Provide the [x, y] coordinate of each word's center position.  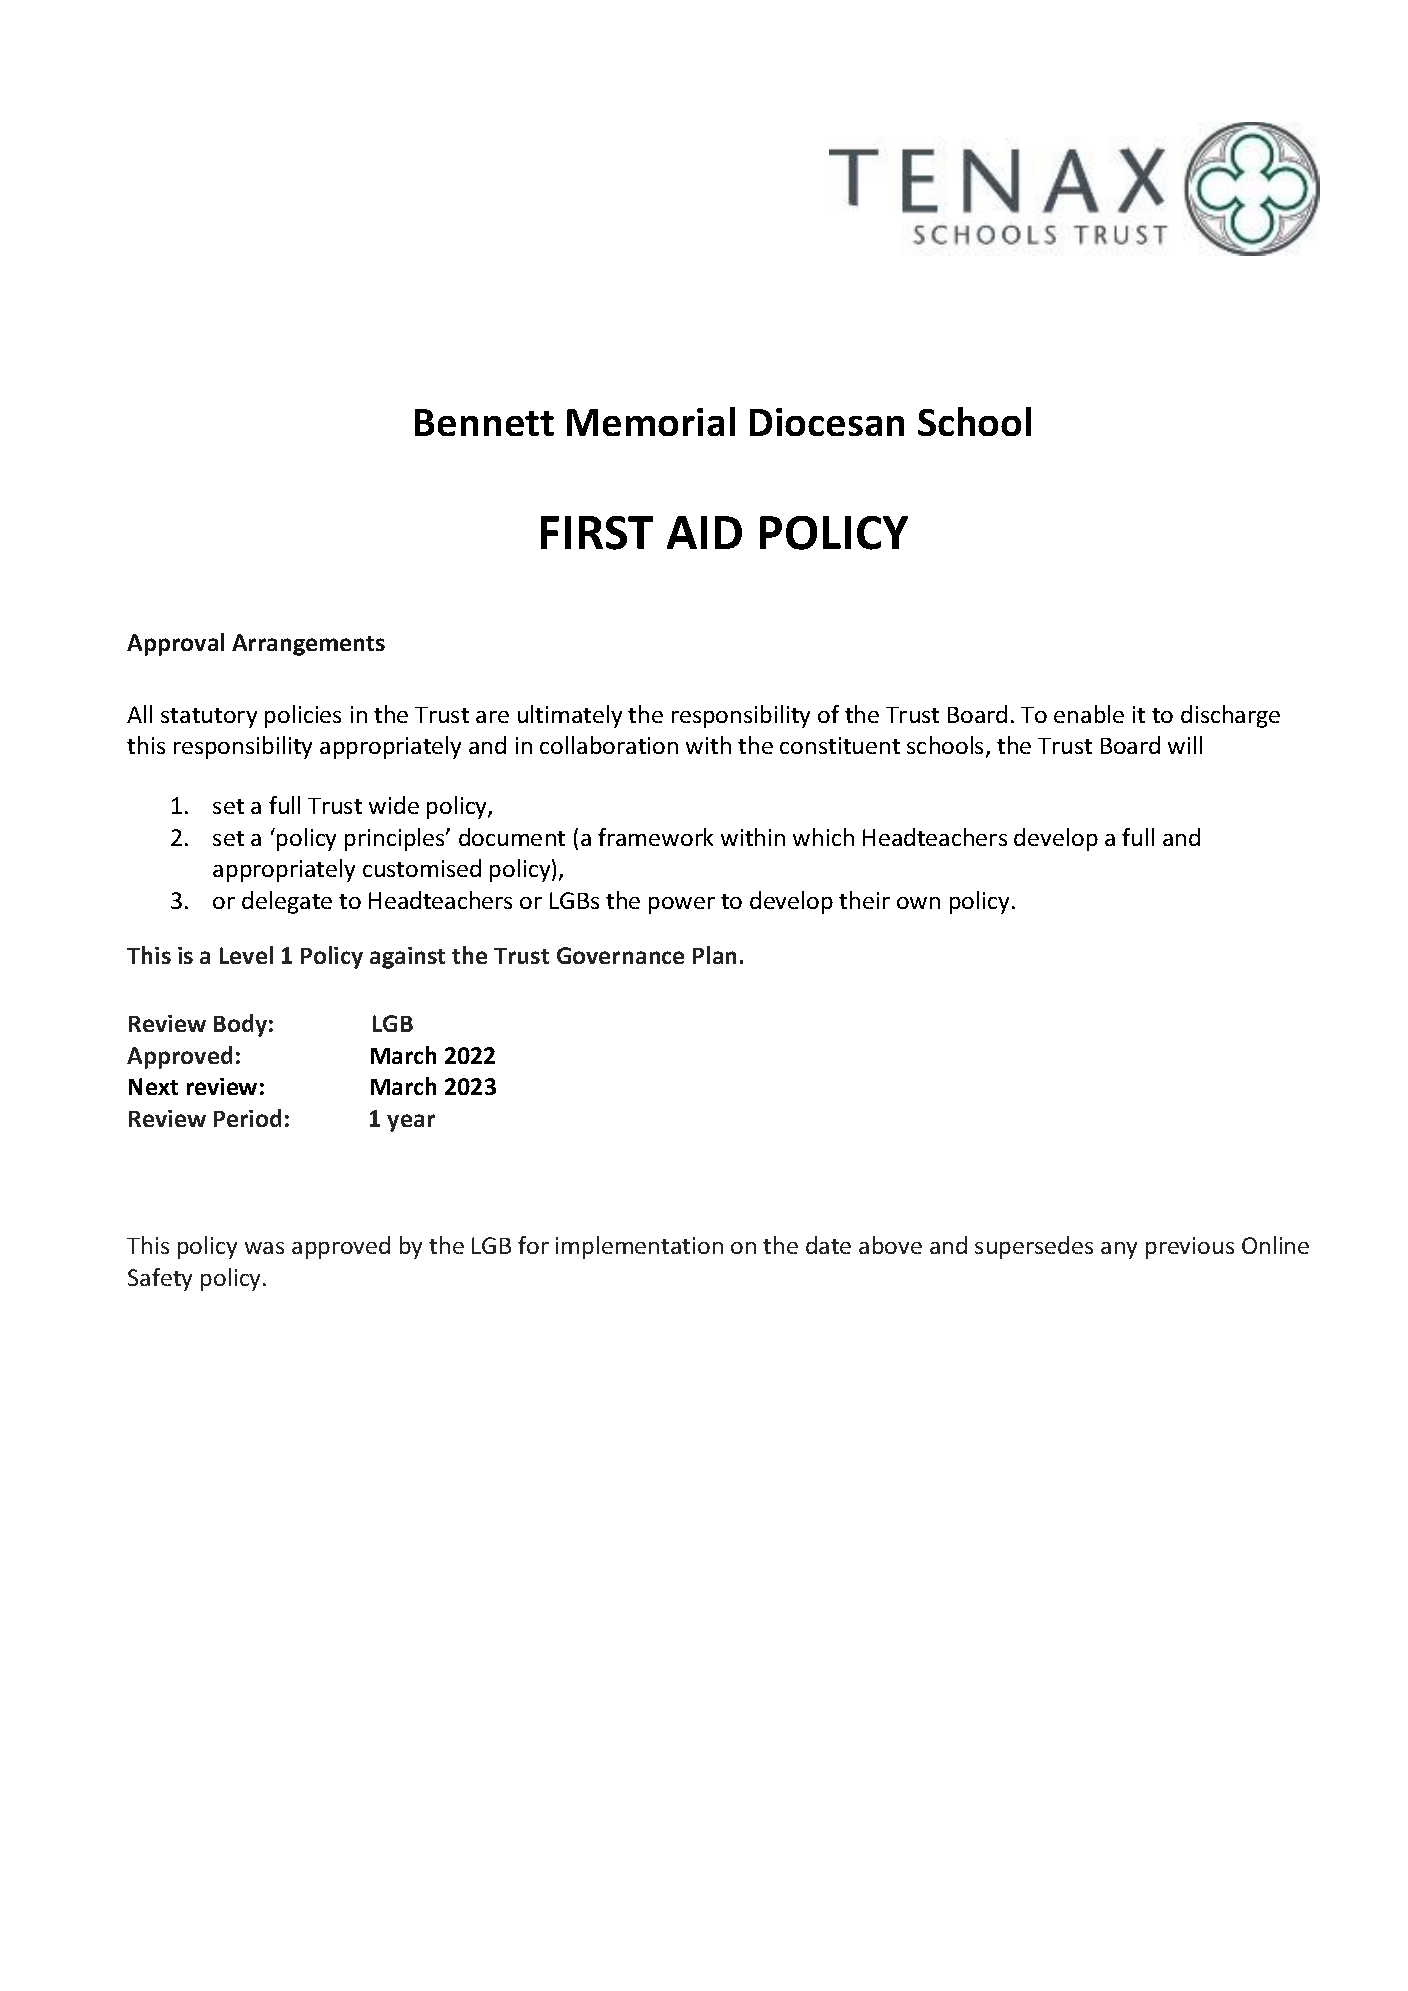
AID [704, 532]
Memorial [651, 421]
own [918, 903]
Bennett [484, 422]
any [1119, 1250]
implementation [639, 1247]
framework [655, 837]
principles [396, 839]
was [264, 1248]
